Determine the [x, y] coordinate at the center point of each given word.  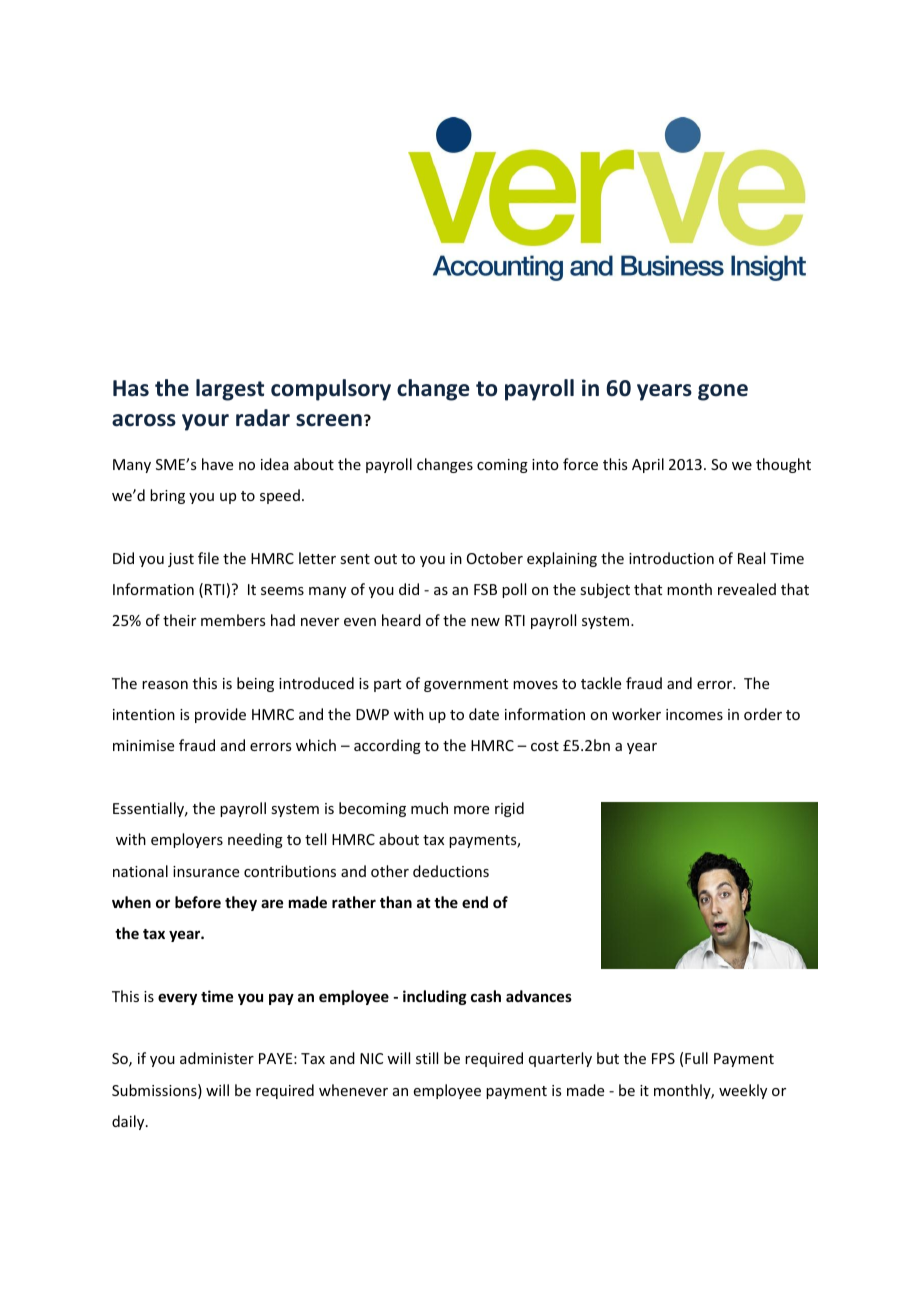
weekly [743, 1091]
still [427, 1058]
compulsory [331, 390]
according [387, 746]
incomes [694, 714]
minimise [143, 745]
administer [217, 1058]
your [205, 422]
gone [723, 392]
